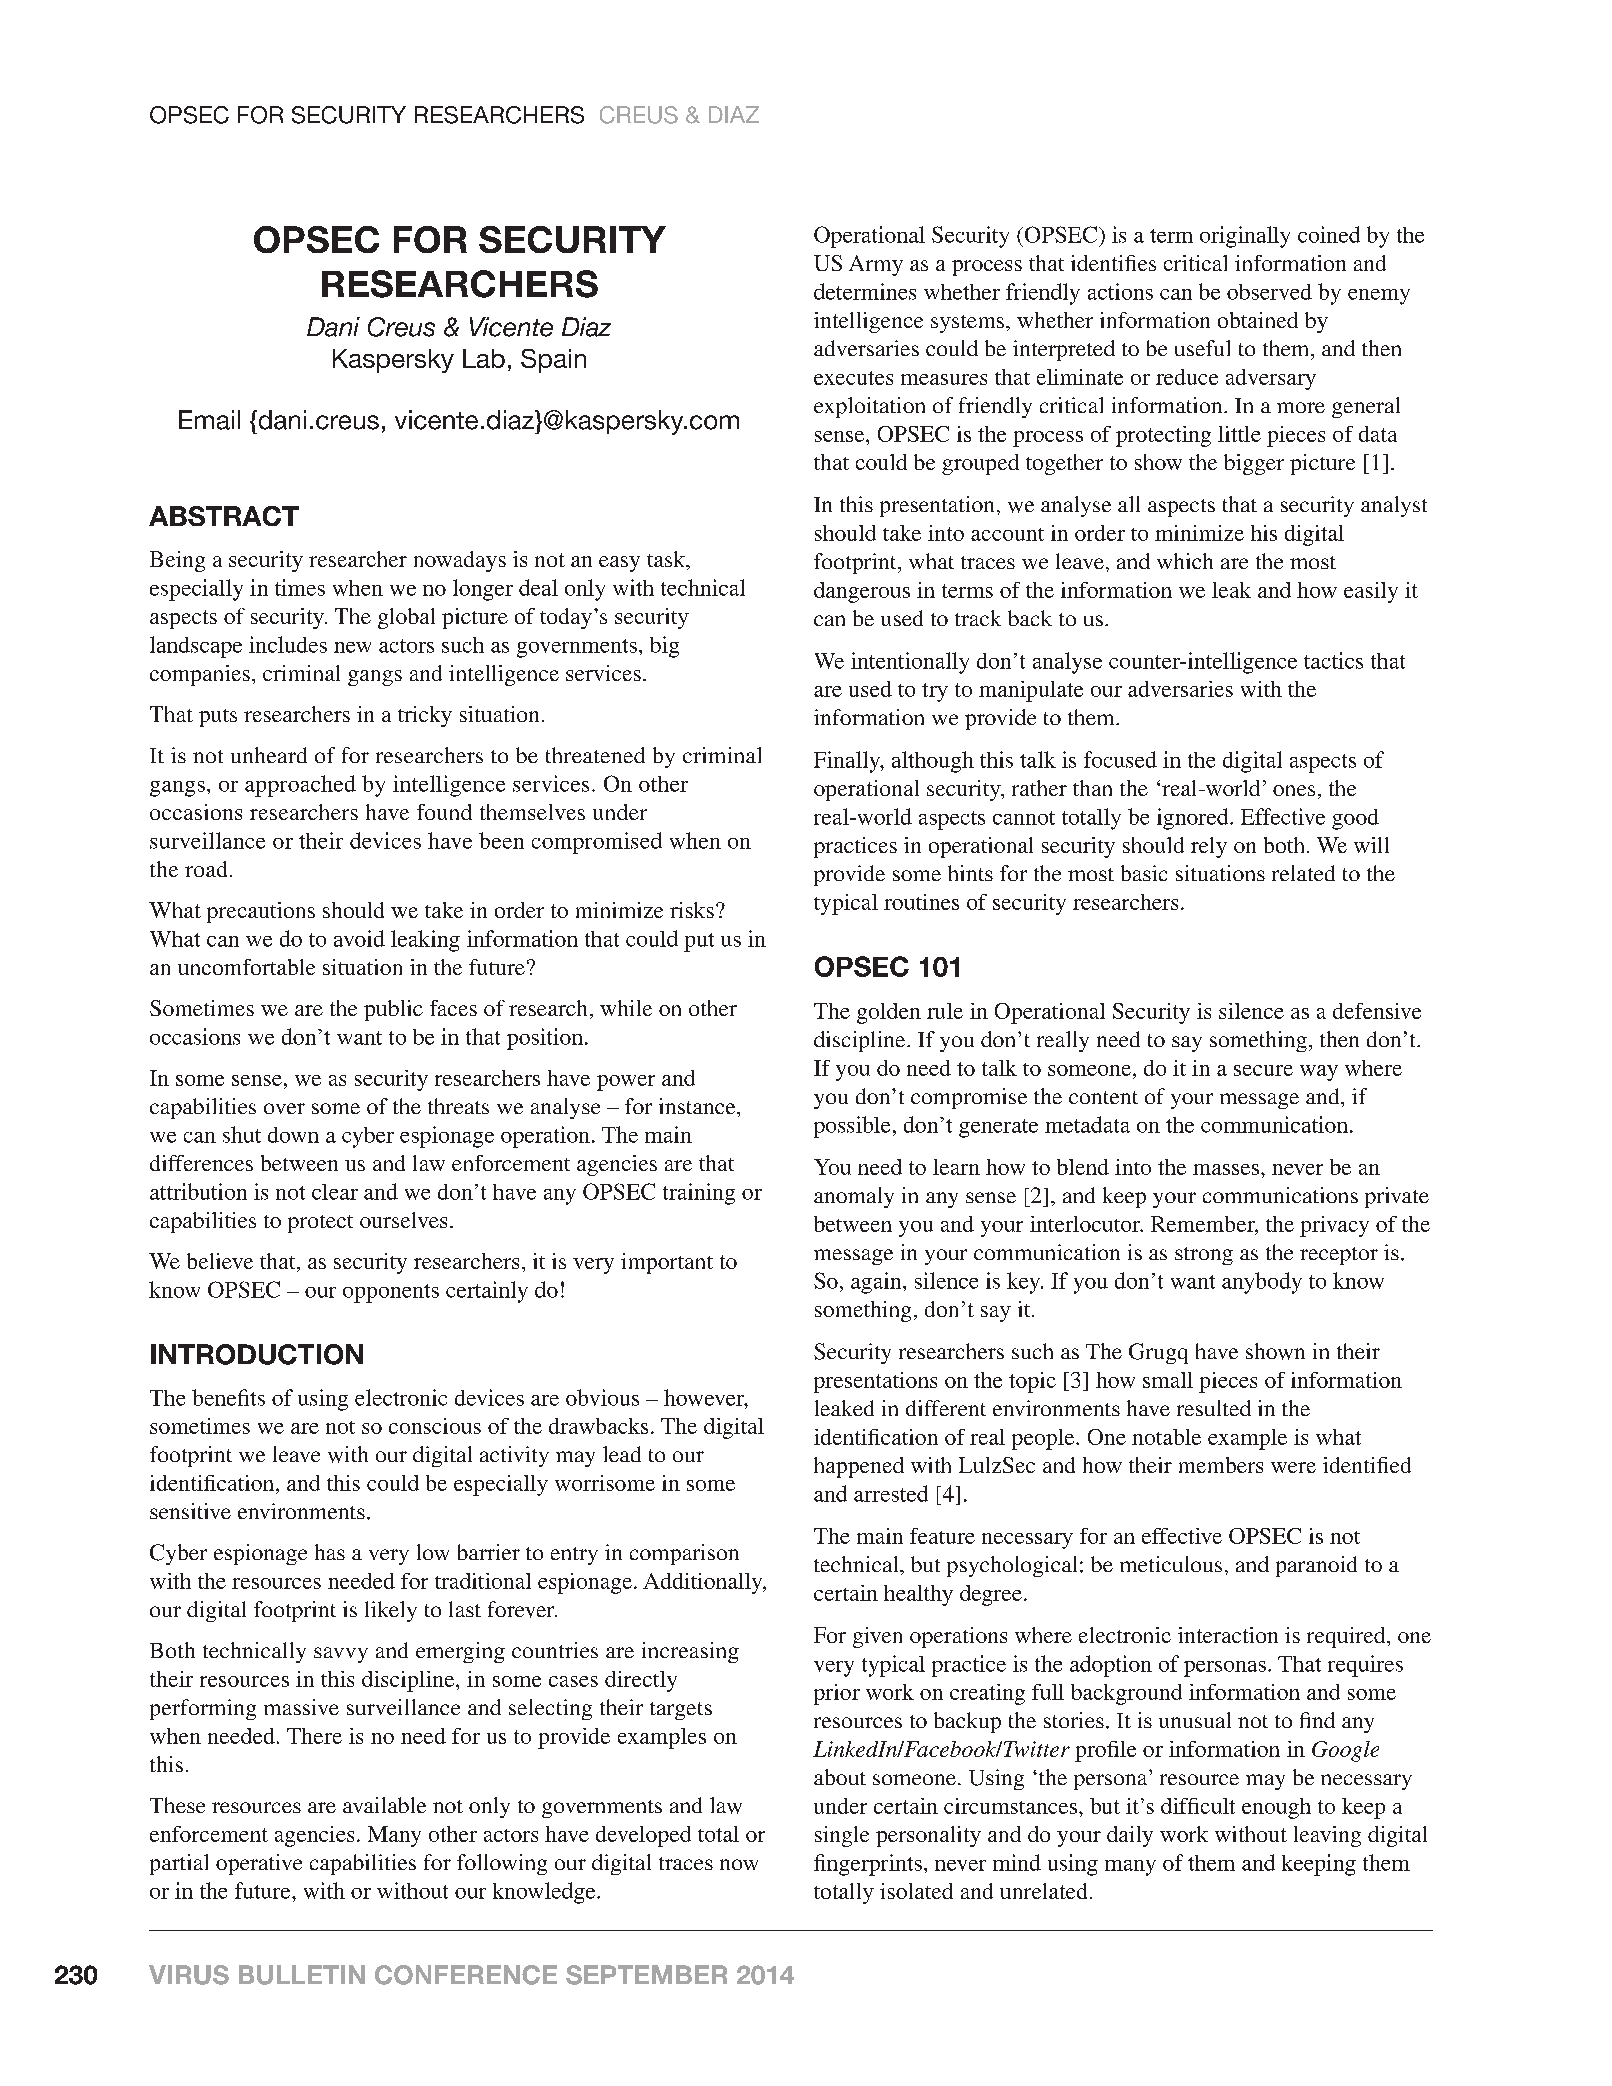  I want to click on Email, so click(209, 420).
